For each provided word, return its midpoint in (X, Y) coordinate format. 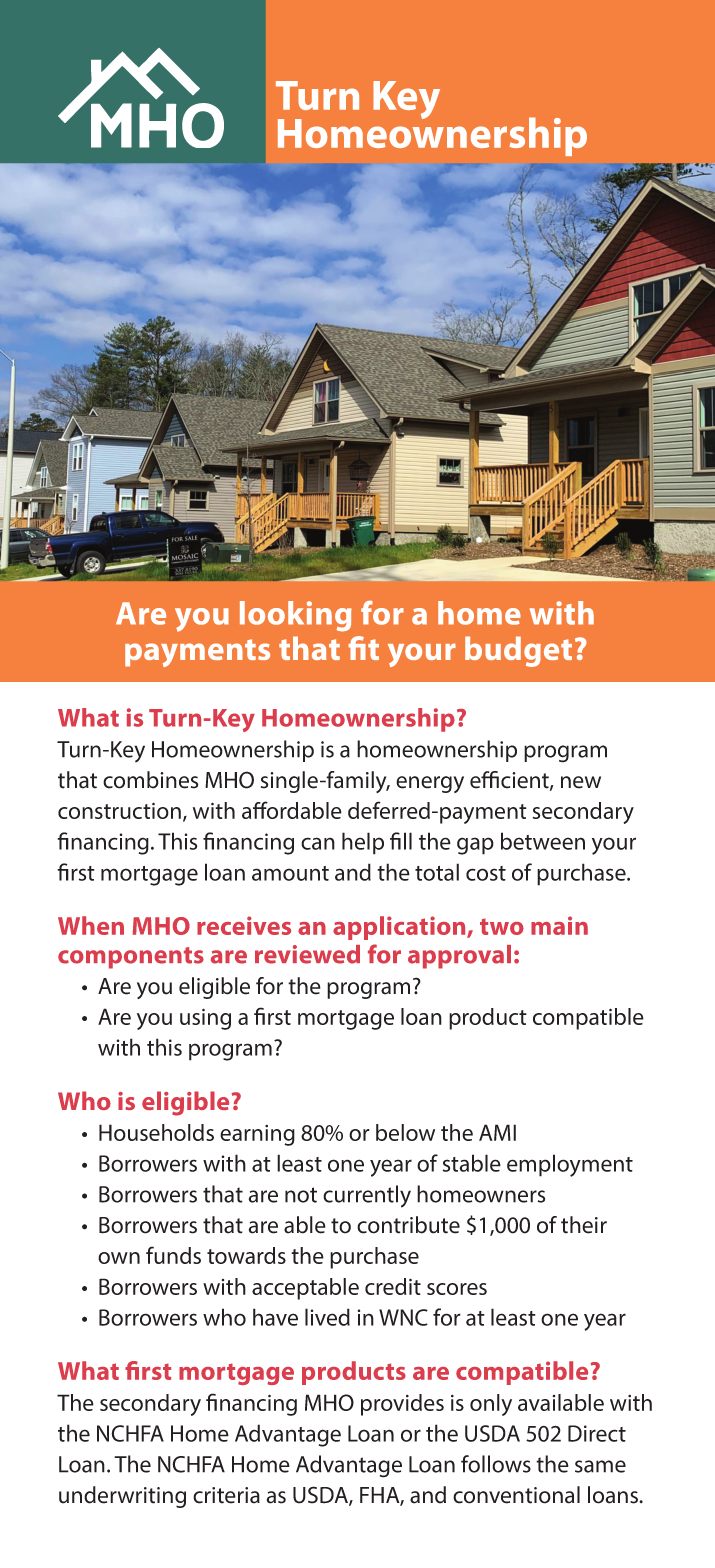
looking (296, 616)
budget (518, 651)
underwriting (122, 1497)
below (405, 1132)
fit (363, 648)
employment (570, 1165)
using (205, 1019)
